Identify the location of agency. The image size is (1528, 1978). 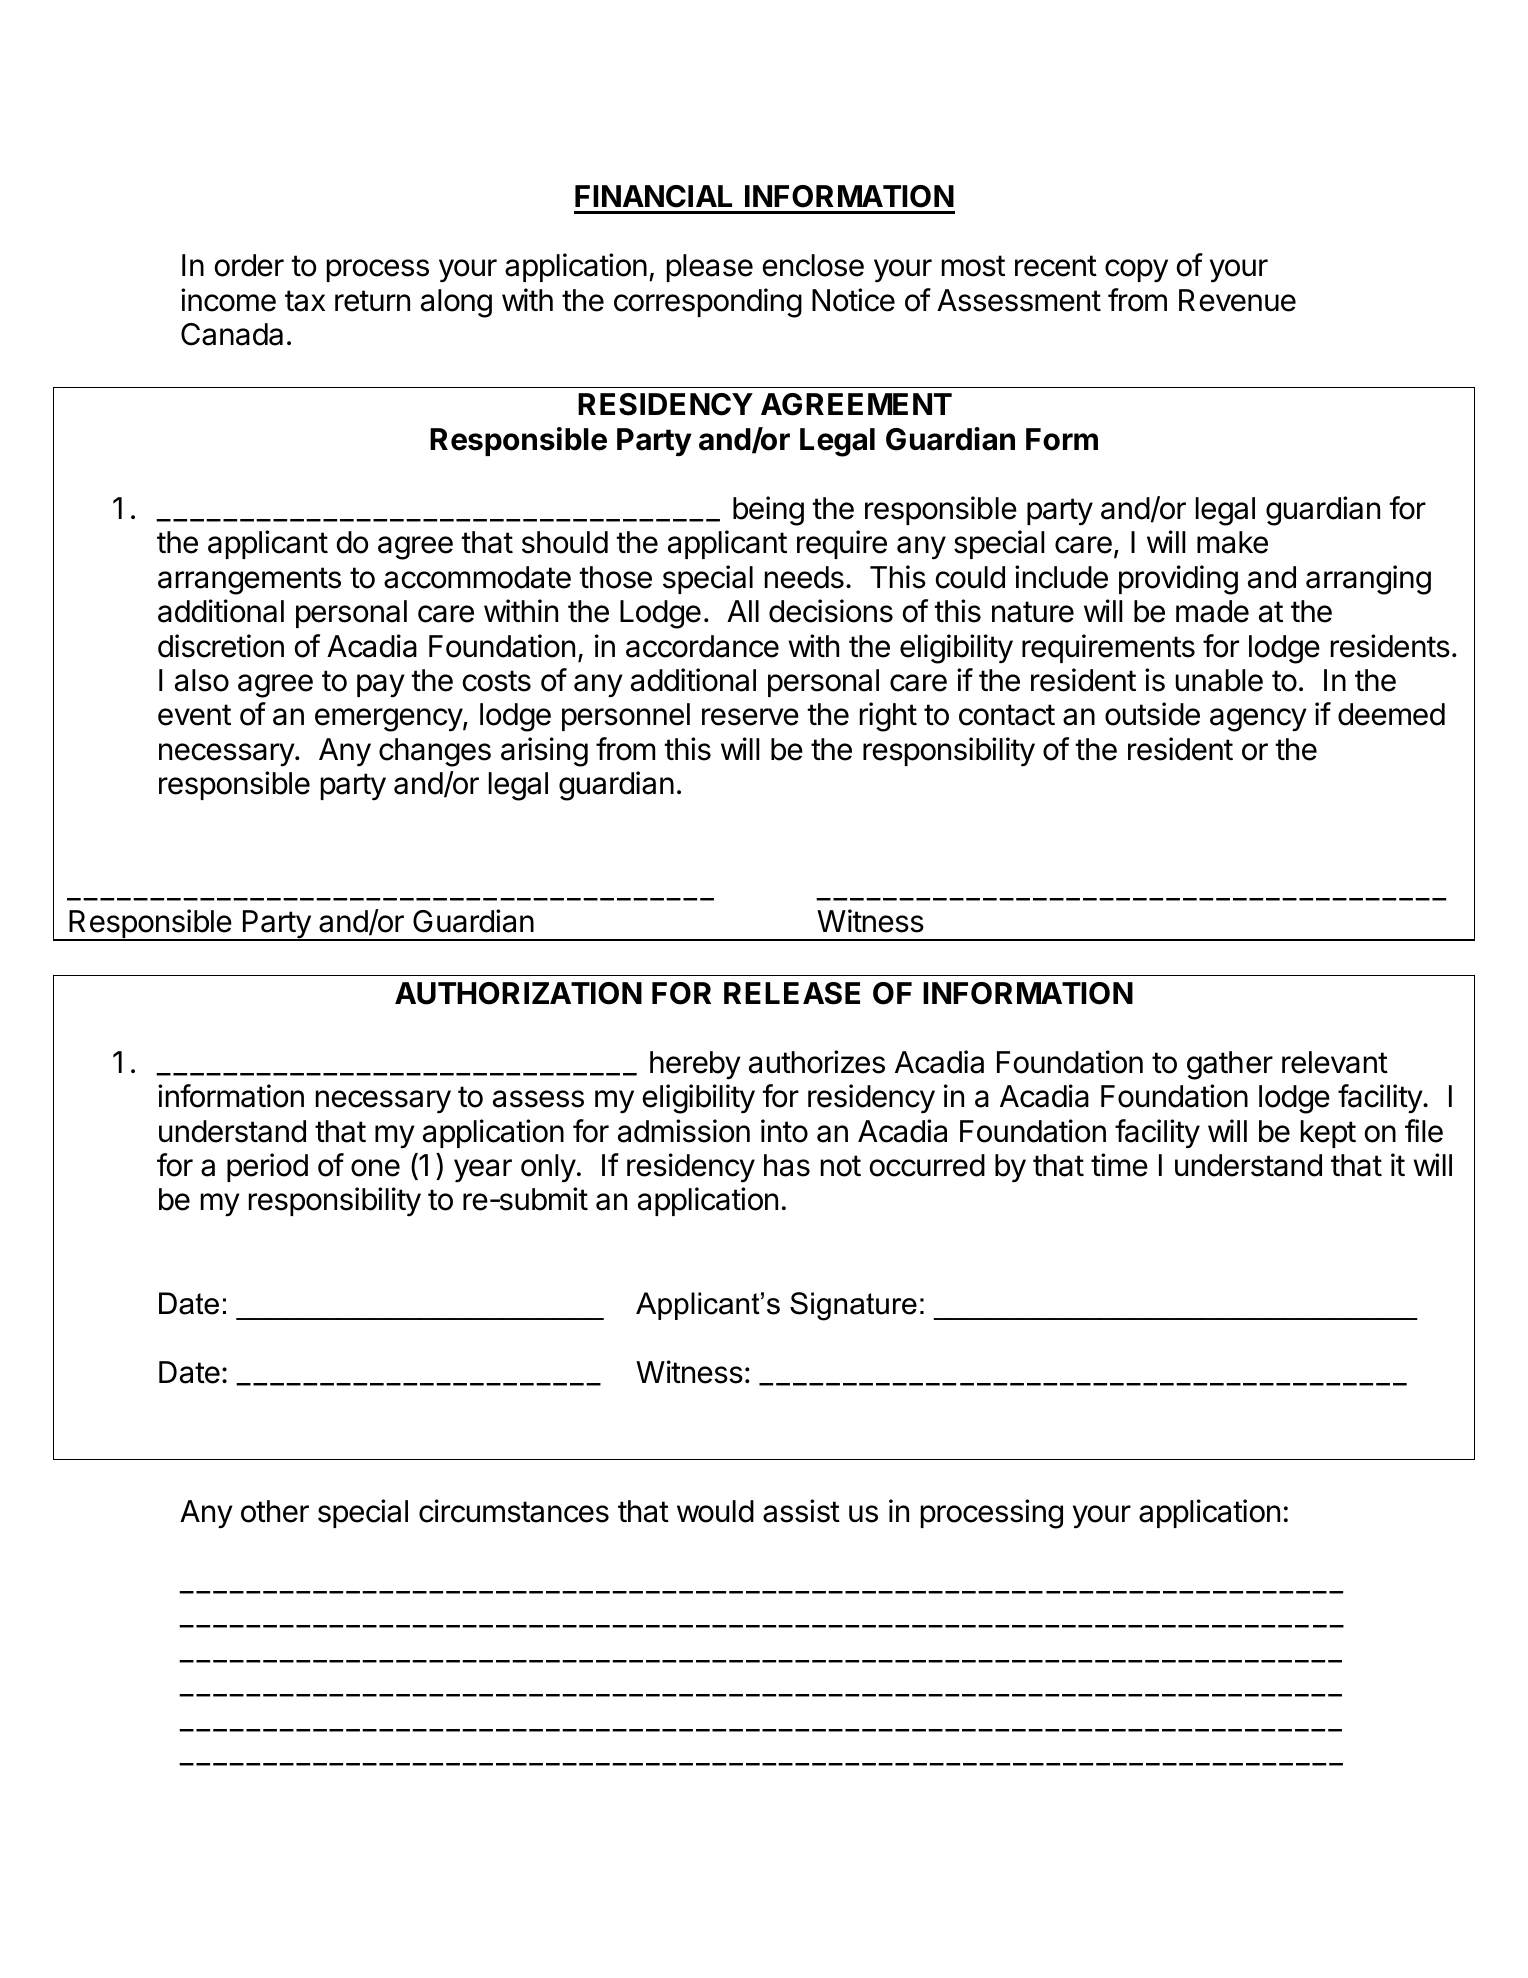
(1258, 720).
